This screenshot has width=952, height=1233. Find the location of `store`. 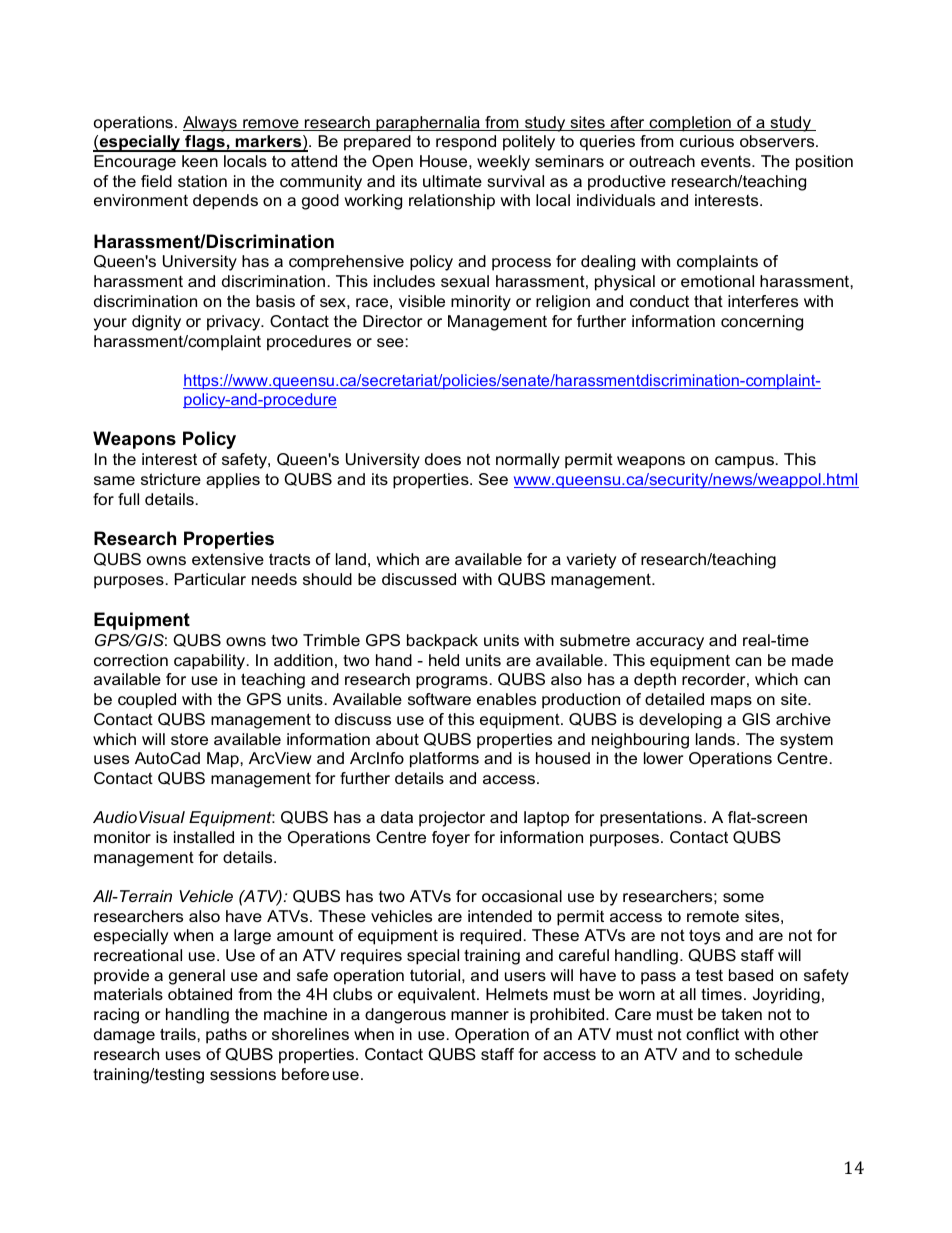

store is located at coordinates (189, 739).
